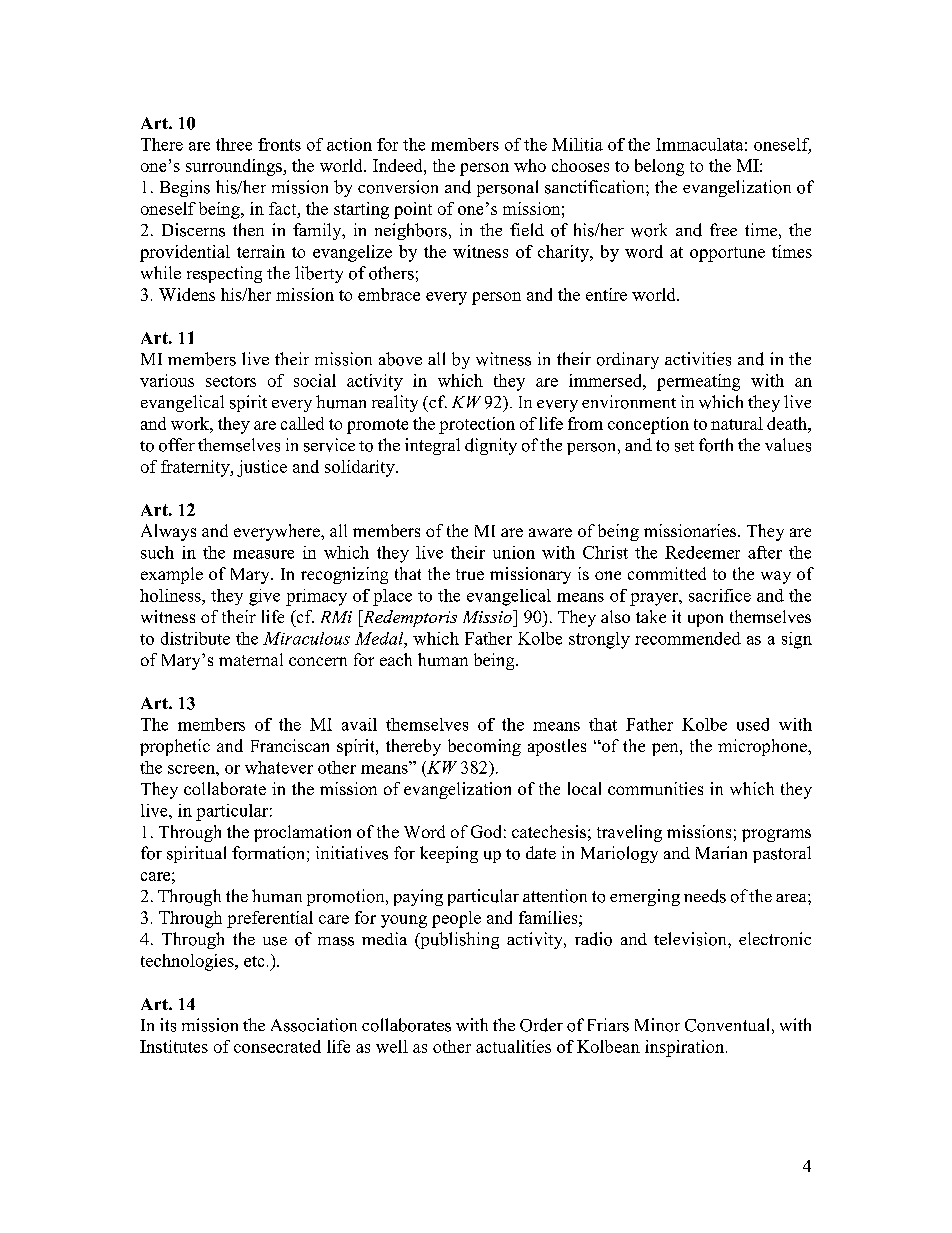 This image has height=1233, width=952. What do you see at coordinates (262, 468) in the image?
I see `justice` at bounding box center [262, 468].
